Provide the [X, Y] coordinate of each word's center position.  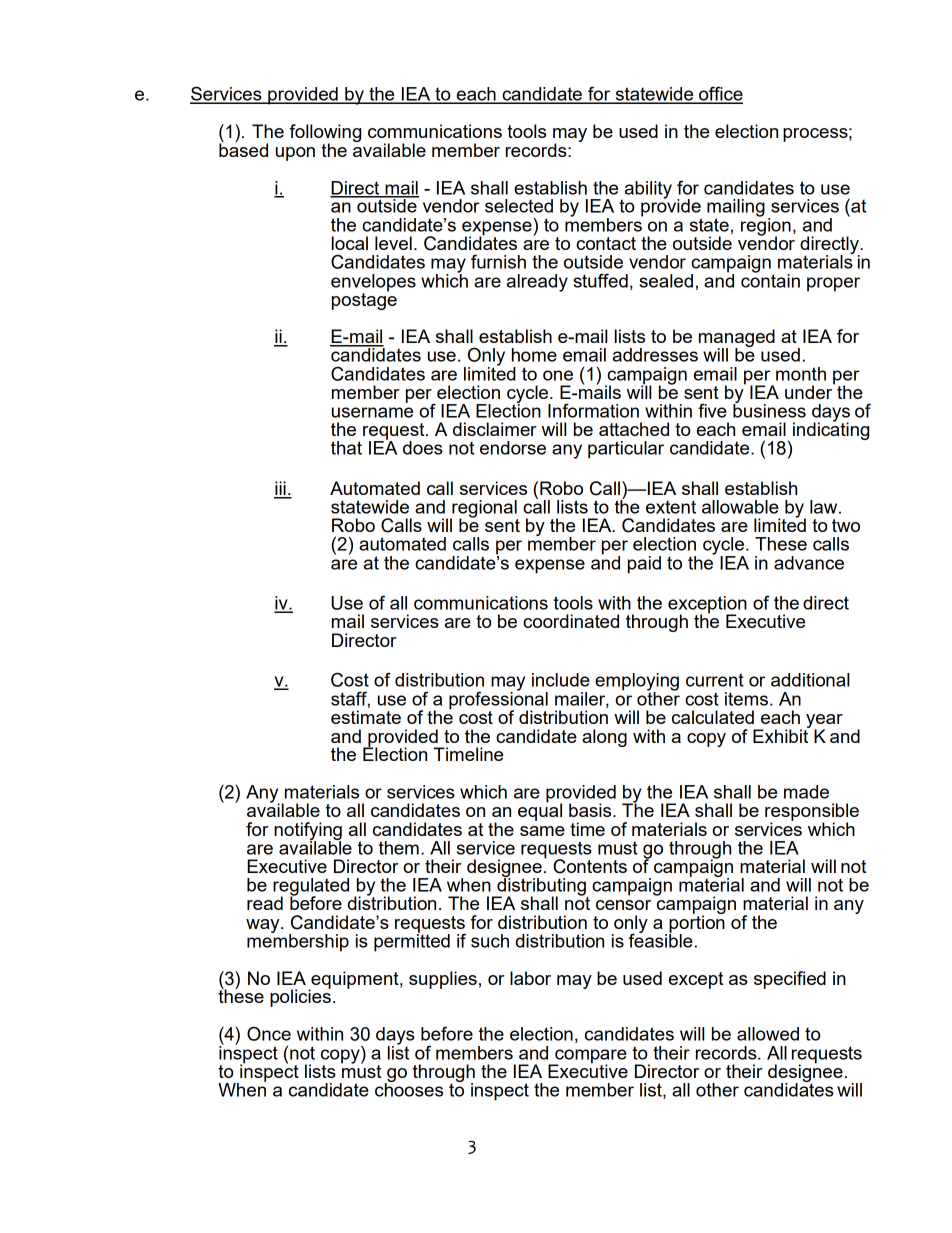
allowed [768, 1034]
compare [590, 1057]
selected [519, 206]
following [325, 134]
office [720, 94]
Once [269, 1033]
